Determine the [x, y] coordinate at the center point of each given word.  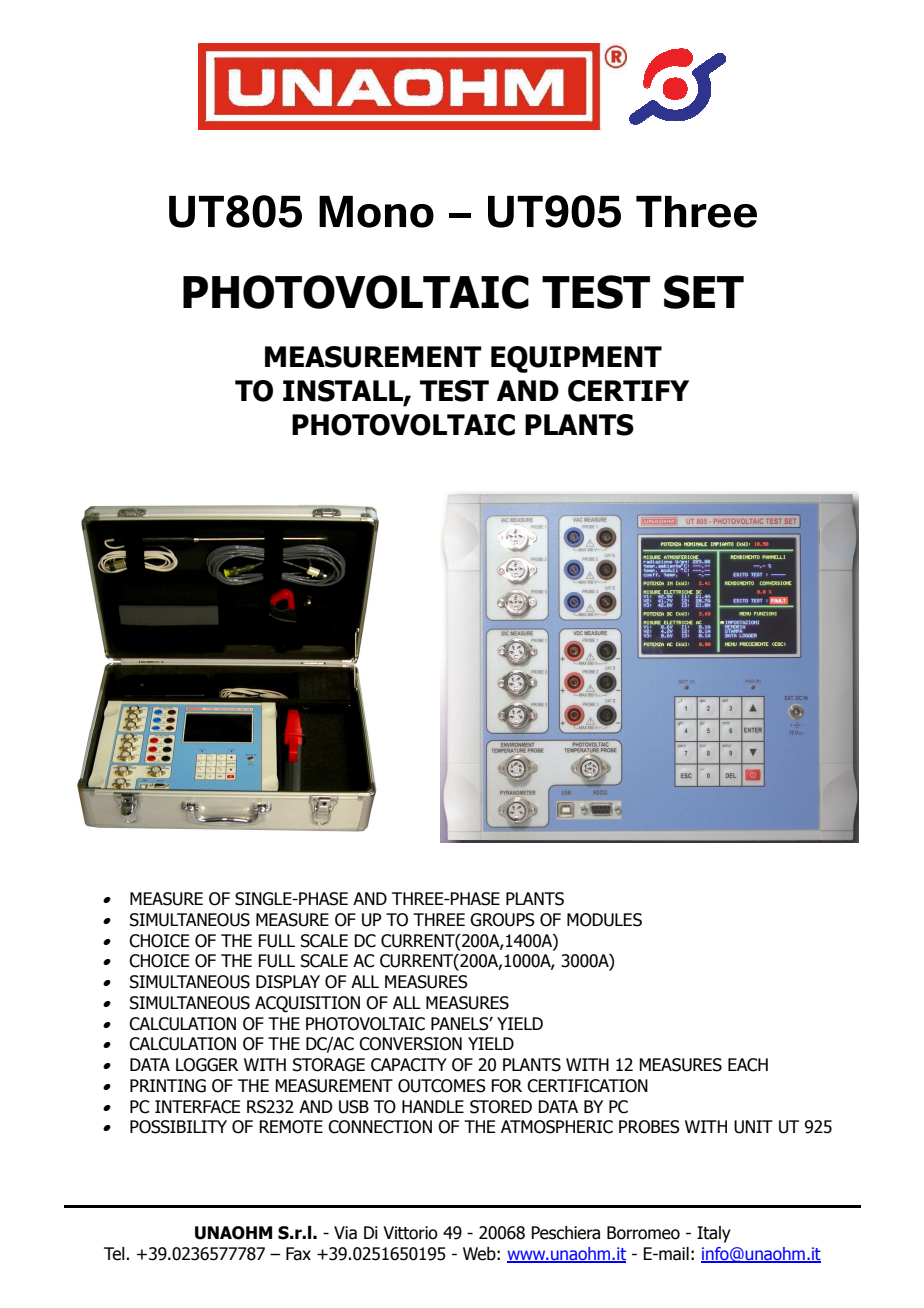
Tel [115, 1254]
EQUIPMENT [576, 359]
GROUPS [502, 920]
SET [704, 292]
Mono [376, 212]
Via [345, 1233]
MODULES [604, 920]
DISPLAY [288, 982]
